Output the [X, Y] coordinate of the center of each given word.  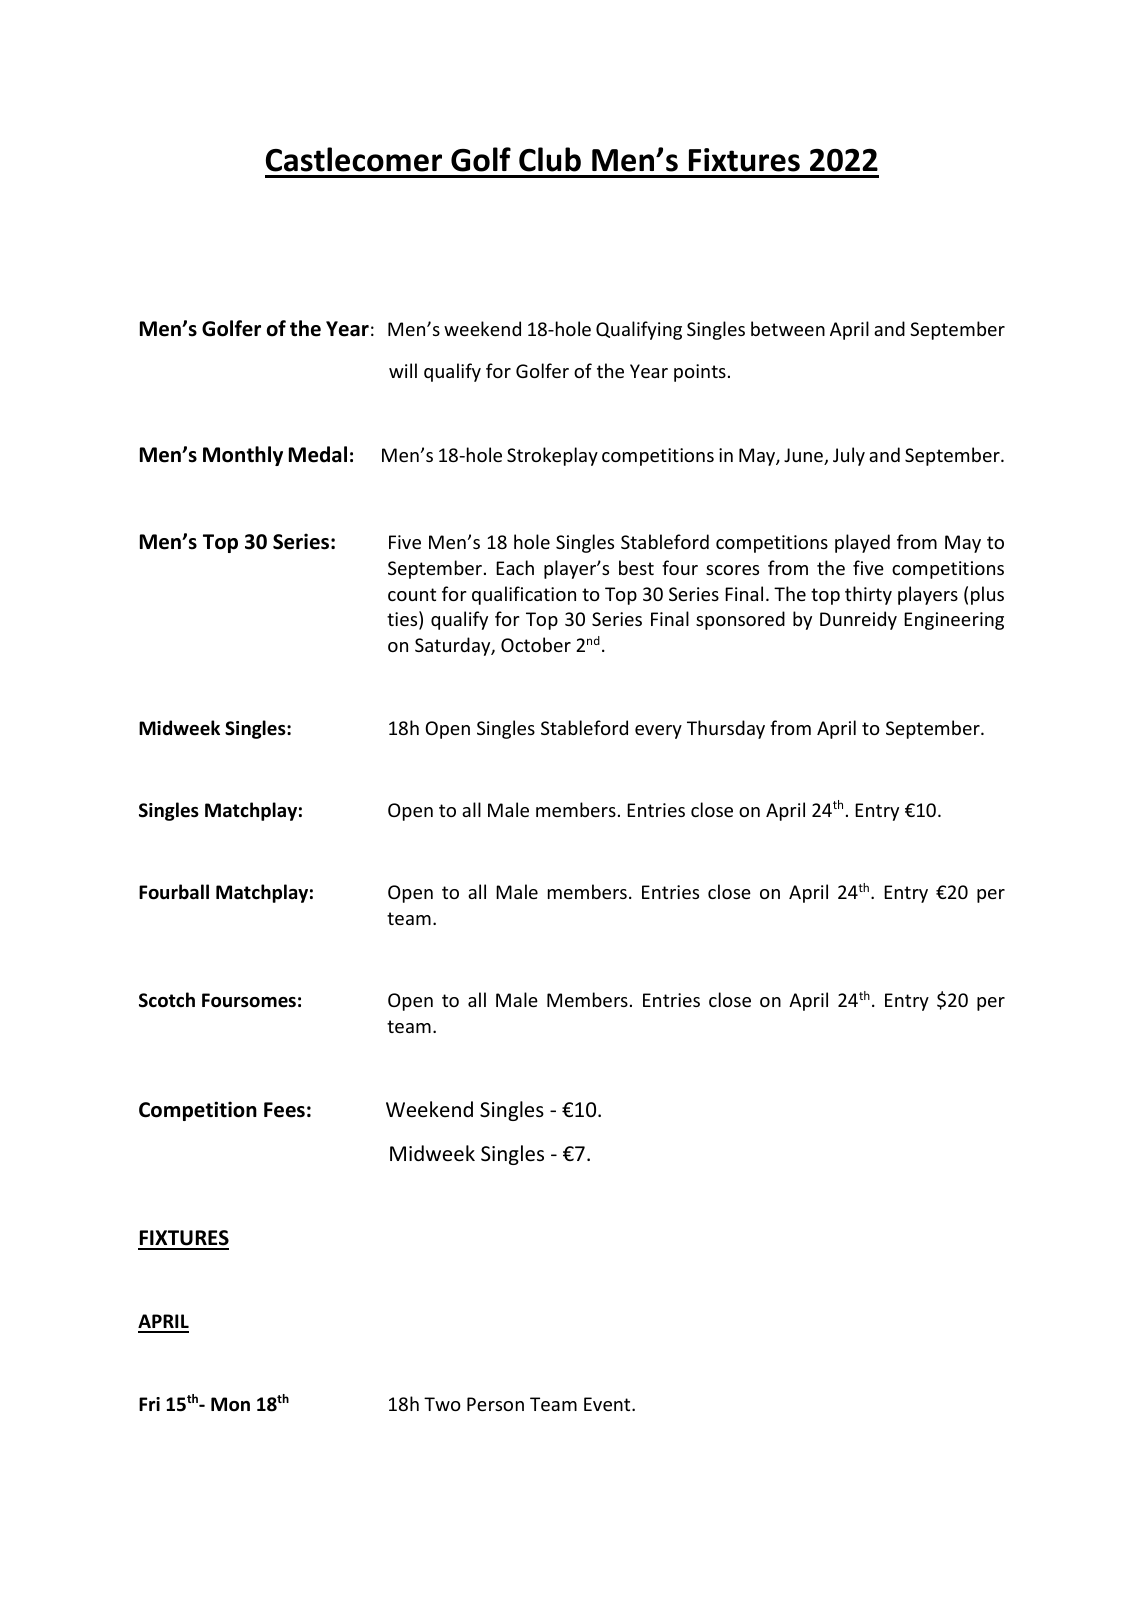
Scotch [167, 1000]
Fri [149, 1404]
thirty [868, 595]
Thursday [726, 729]
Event [608, 1404]
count [412, 594]
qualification [524, 595]
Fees [284, 1110]
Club [550, 159]
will [403, 370]
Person [495, 1404]
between [788, 328]
